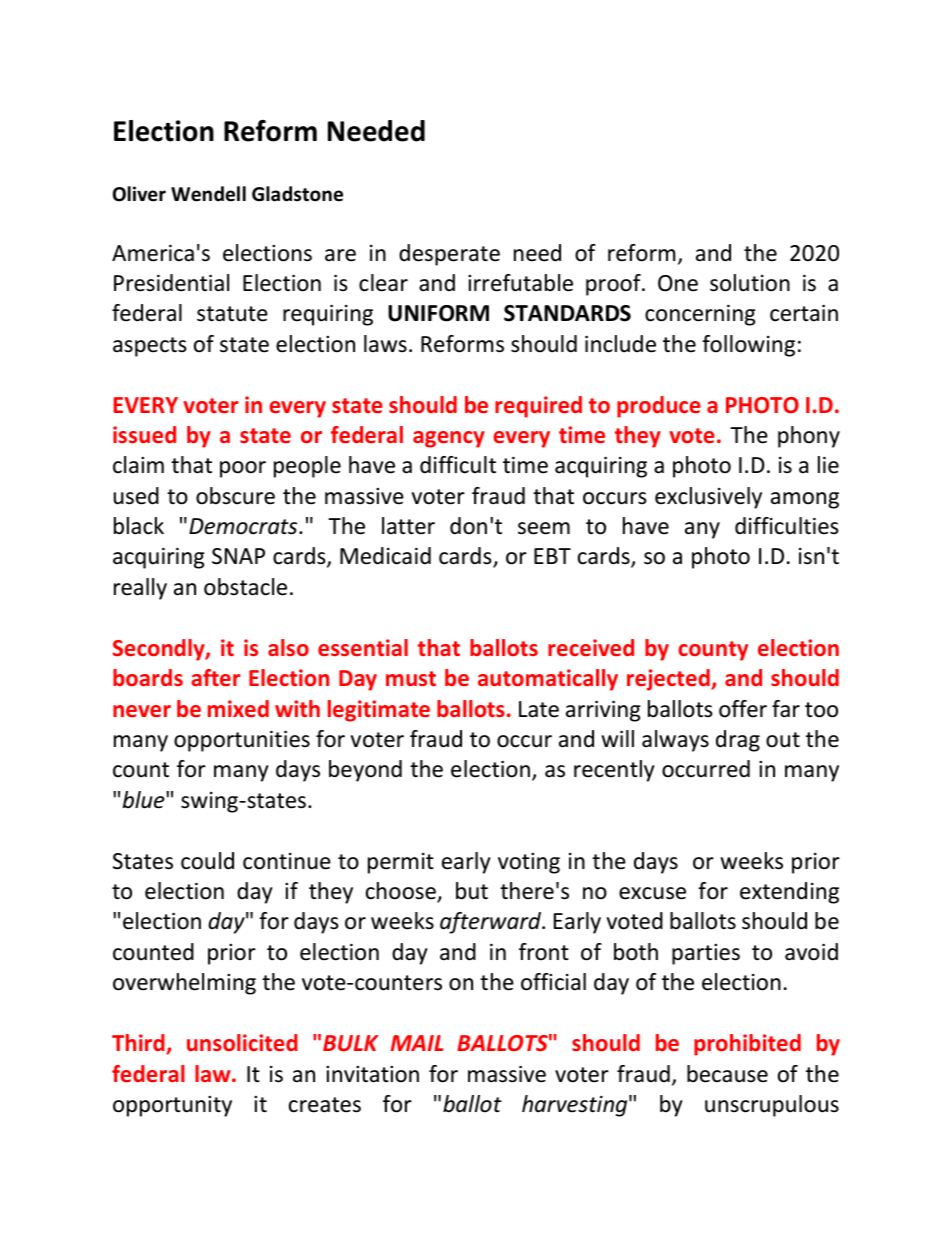 The image size is (952, 1233). I want to click on poor, so click(243, 469).
